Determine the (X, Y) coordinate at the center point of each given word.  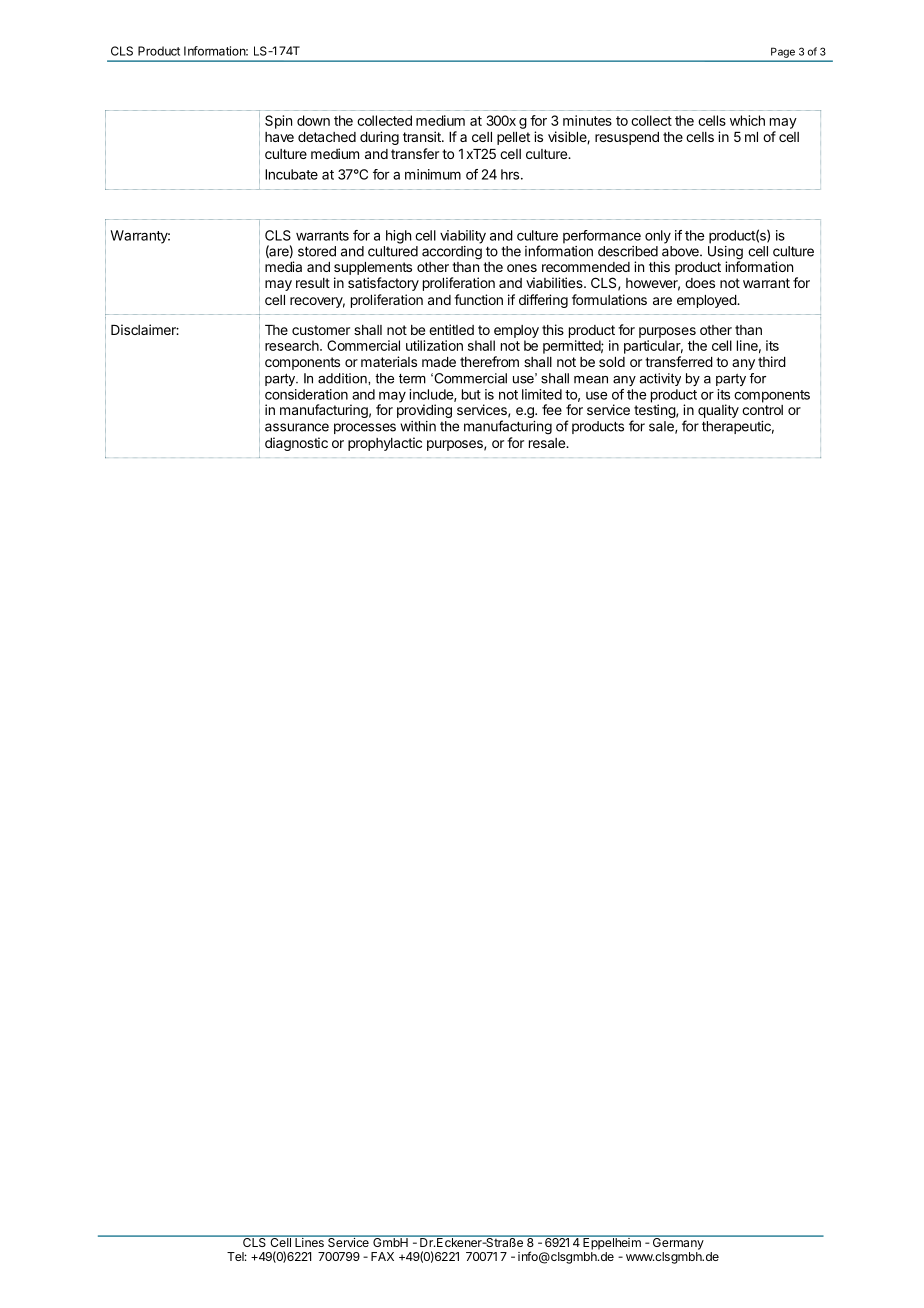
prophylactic (385, 444)
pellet (513, 138)
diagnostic (296, 444)
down (313, 120)
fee (552, 409)
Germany (677, 1242)
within (418, 426)
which (747, 120)
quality (718, 411)
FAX (382, 1256)
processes (365, 428)
